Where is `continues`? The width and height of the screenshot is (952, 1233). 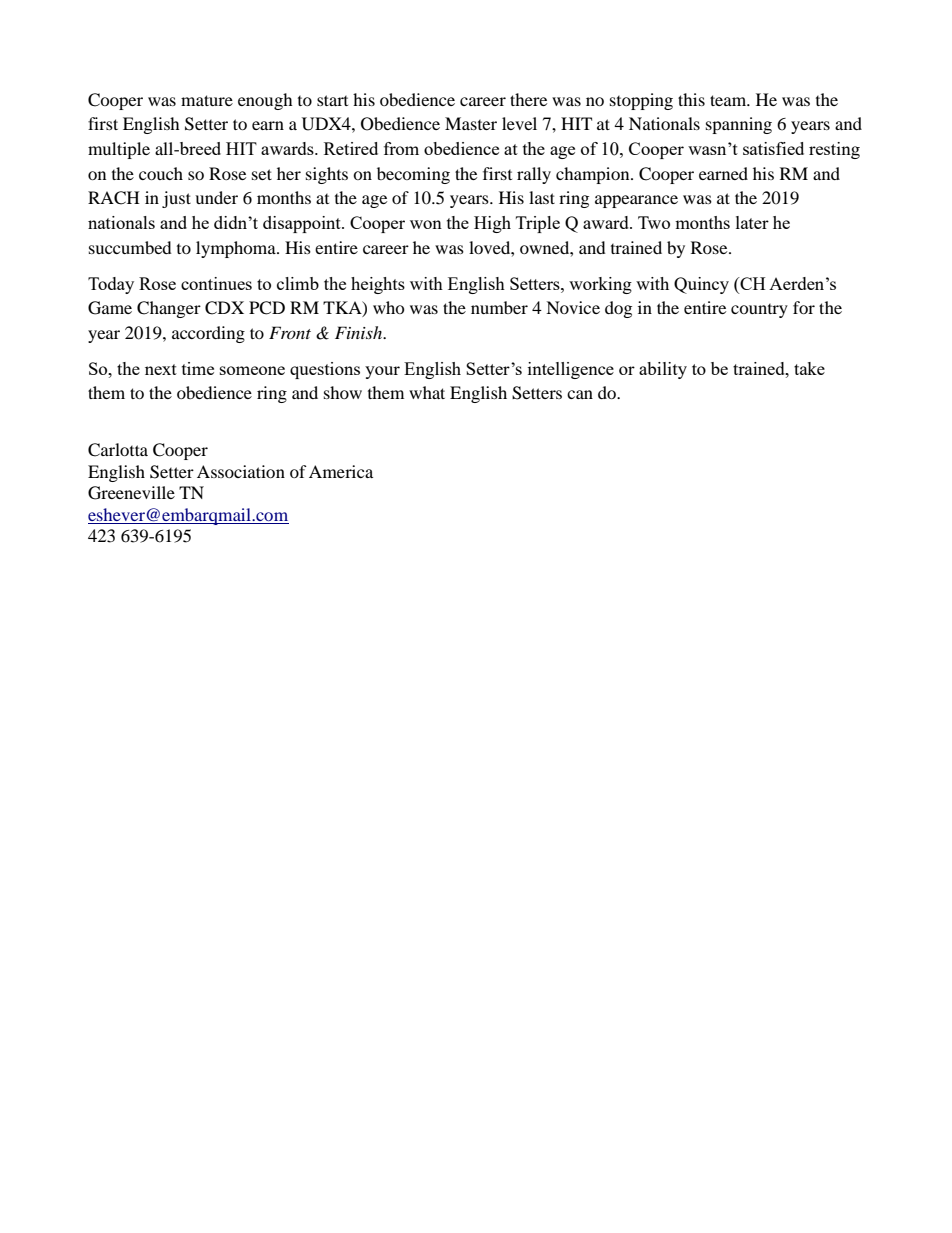
continues is located at coordinates (216, 283).
